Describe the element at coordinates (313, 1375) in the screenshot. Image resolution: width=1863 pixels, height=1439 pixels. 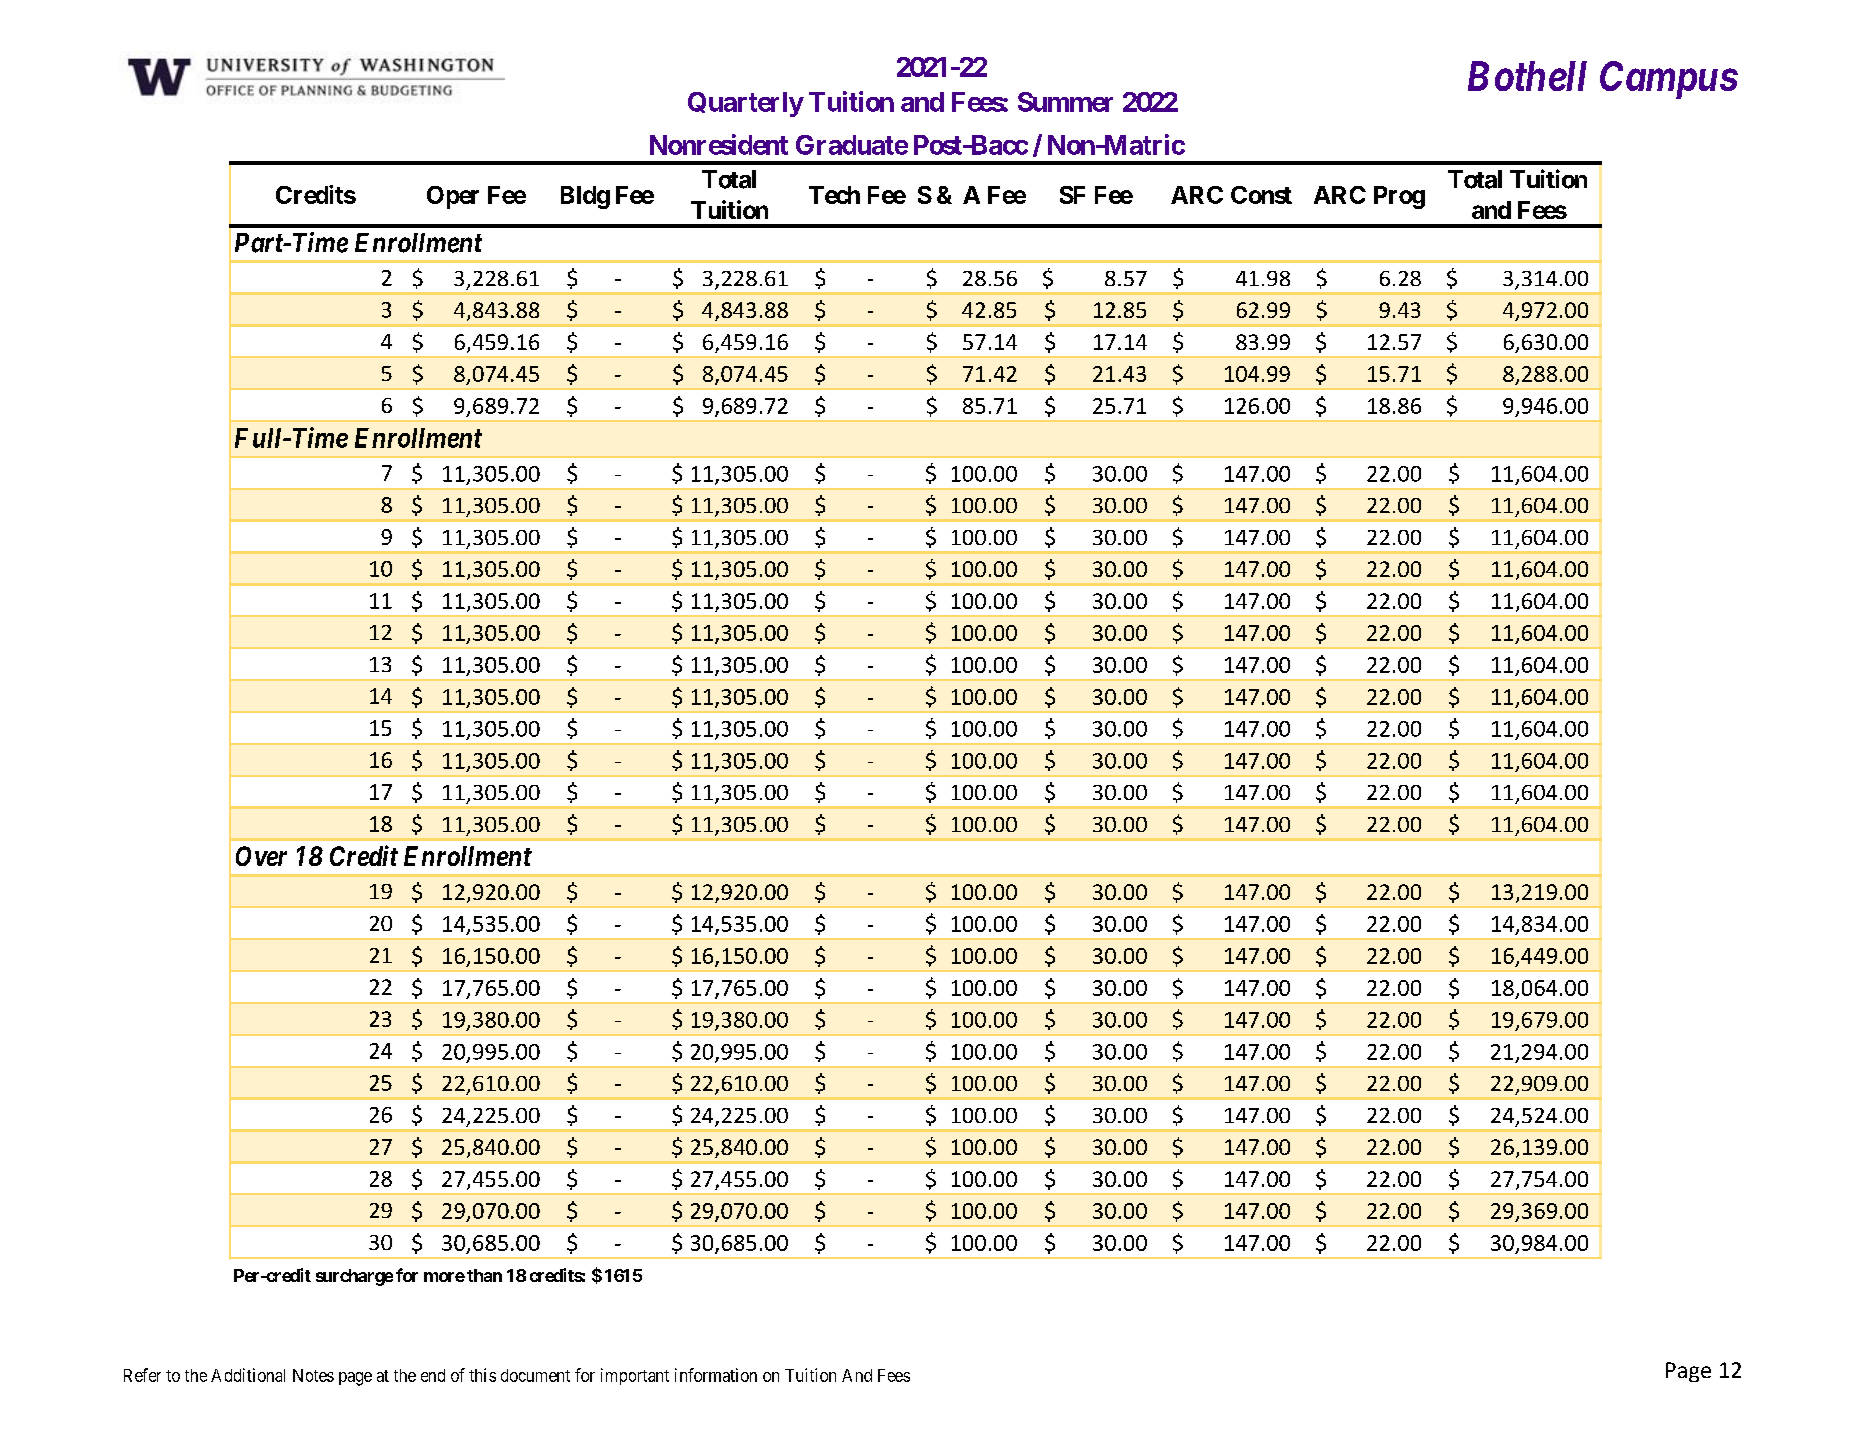
I see `Notes` at that location.
